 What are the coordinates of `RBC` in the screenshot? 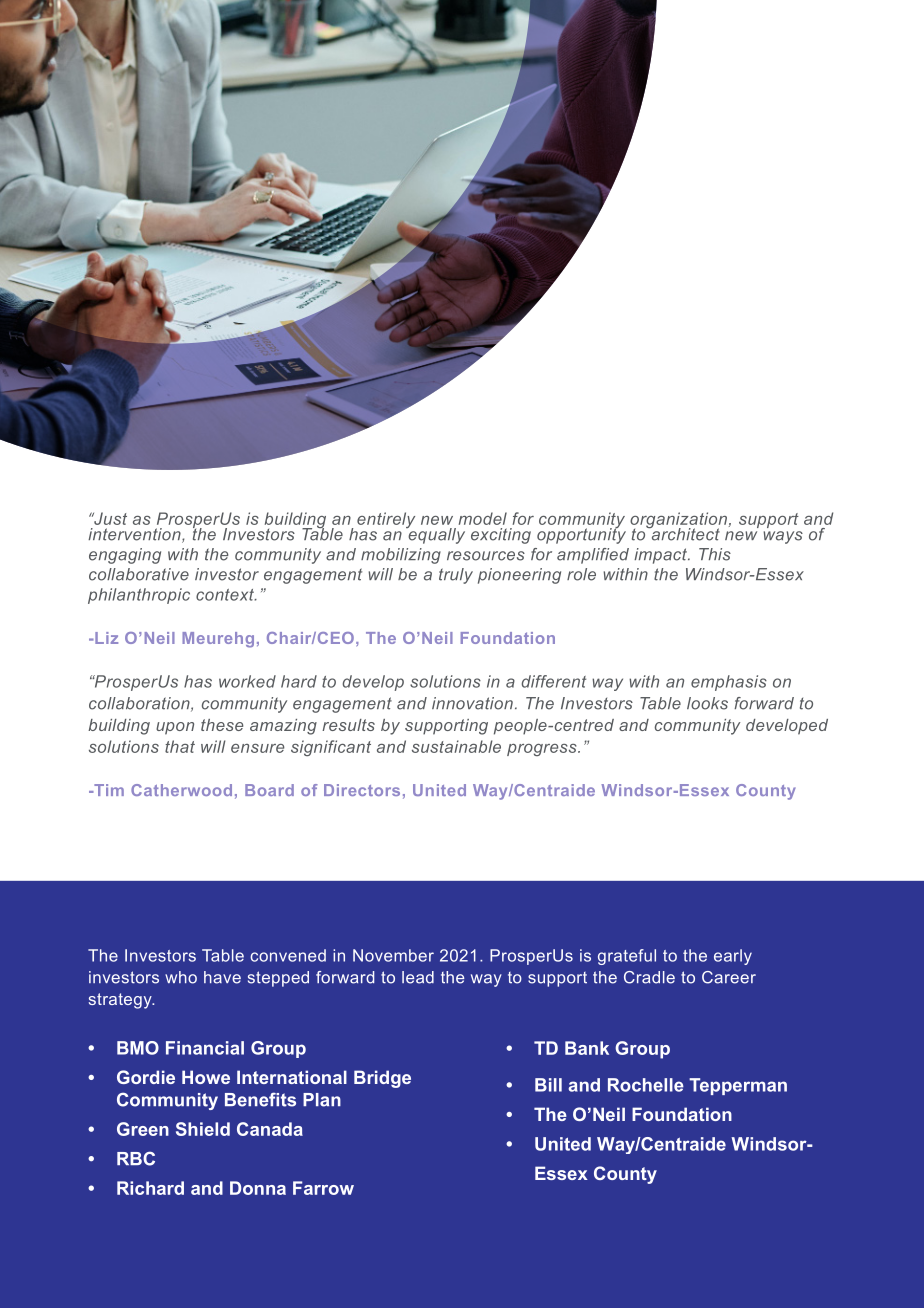 It's located at (136, 1158).
